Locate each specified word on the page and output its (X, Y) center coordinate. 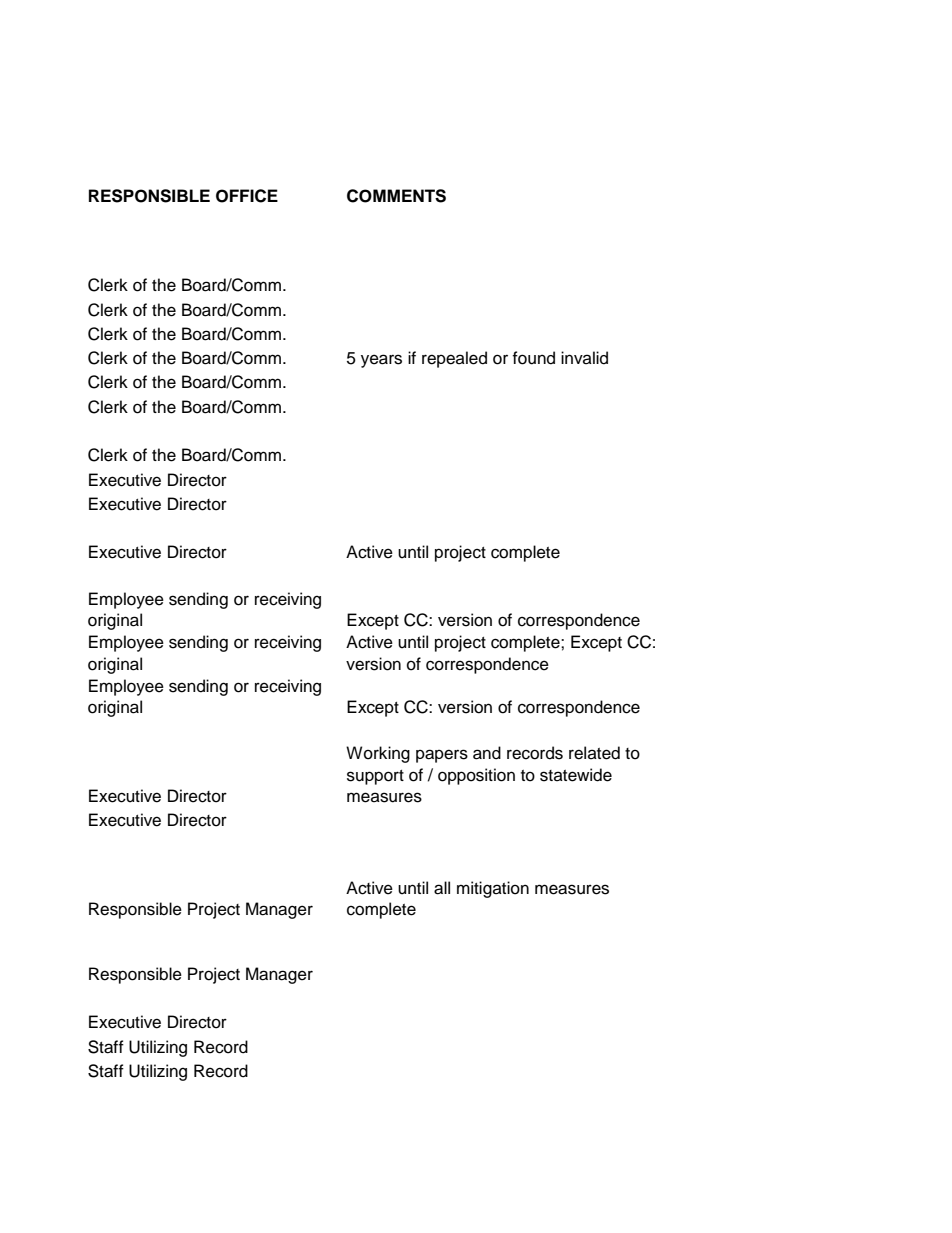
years (381, 361)
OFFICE (247, 196)
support (375, 777)
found (533, 358)
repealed (454, 359)
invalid (584, 358)
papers (442, 756)
